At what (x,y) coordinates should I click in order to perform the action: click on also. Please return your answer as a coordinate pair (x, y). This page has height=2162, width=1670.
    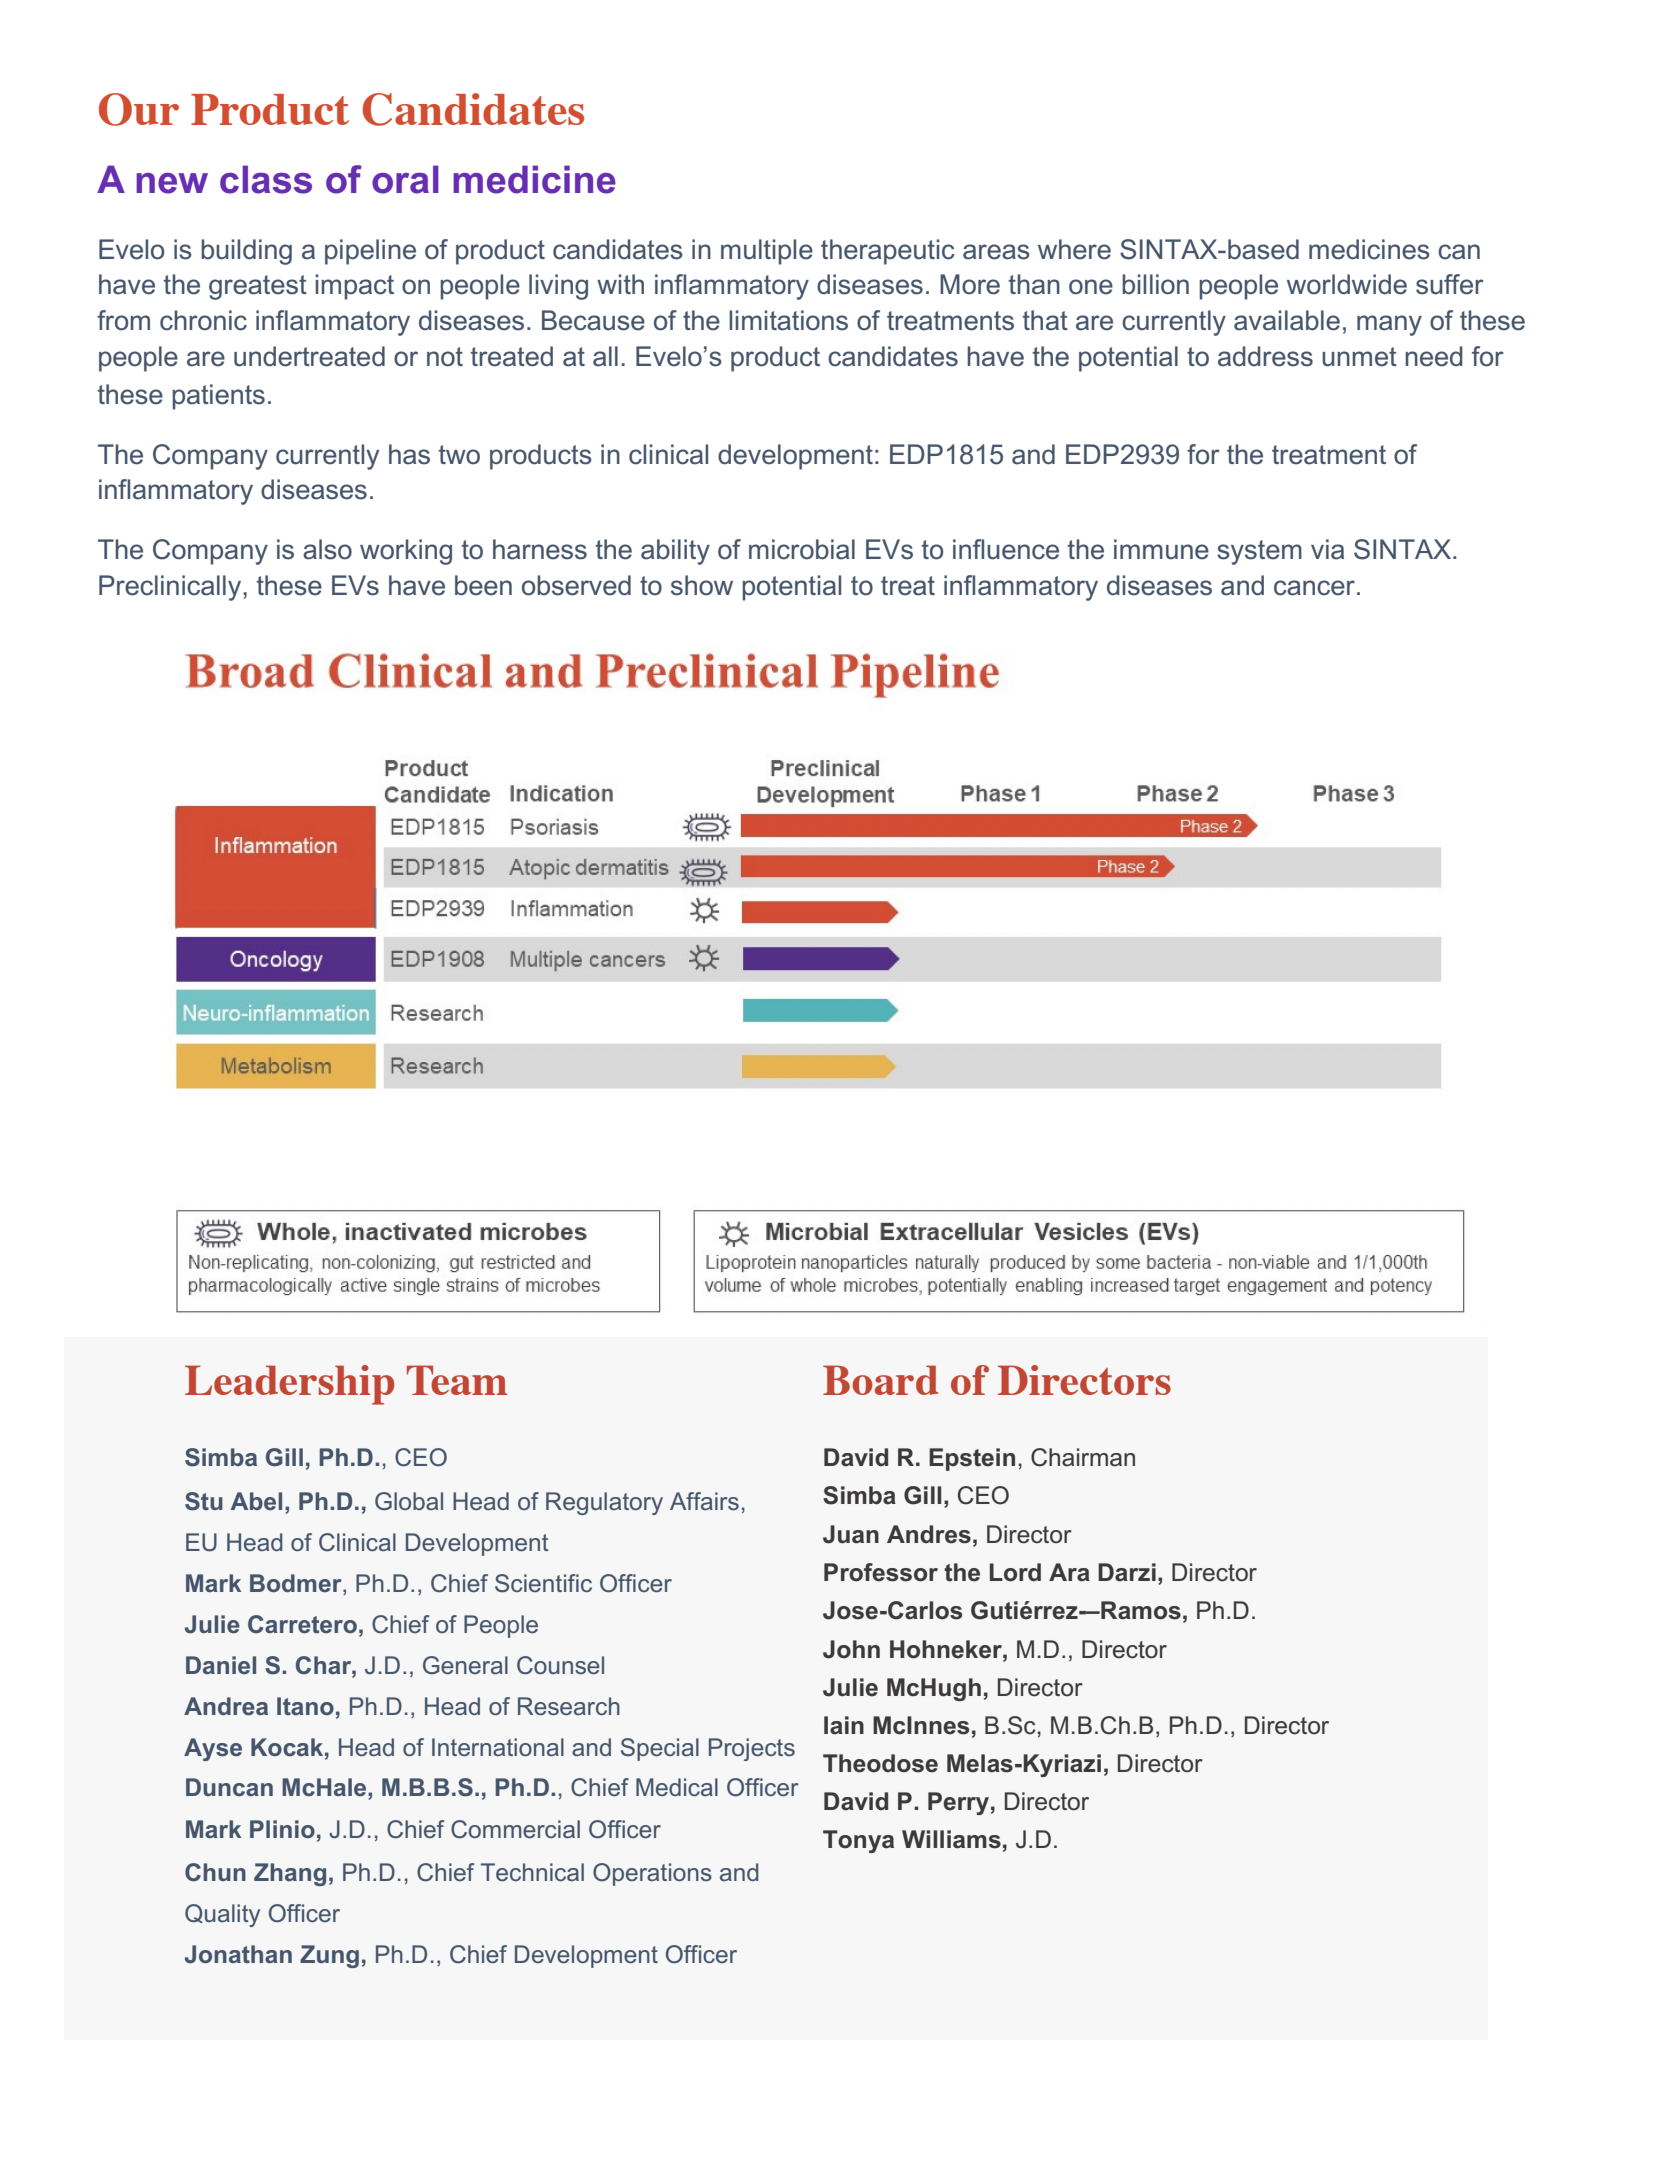
    Looking at the image, I should click on (327, 549).
